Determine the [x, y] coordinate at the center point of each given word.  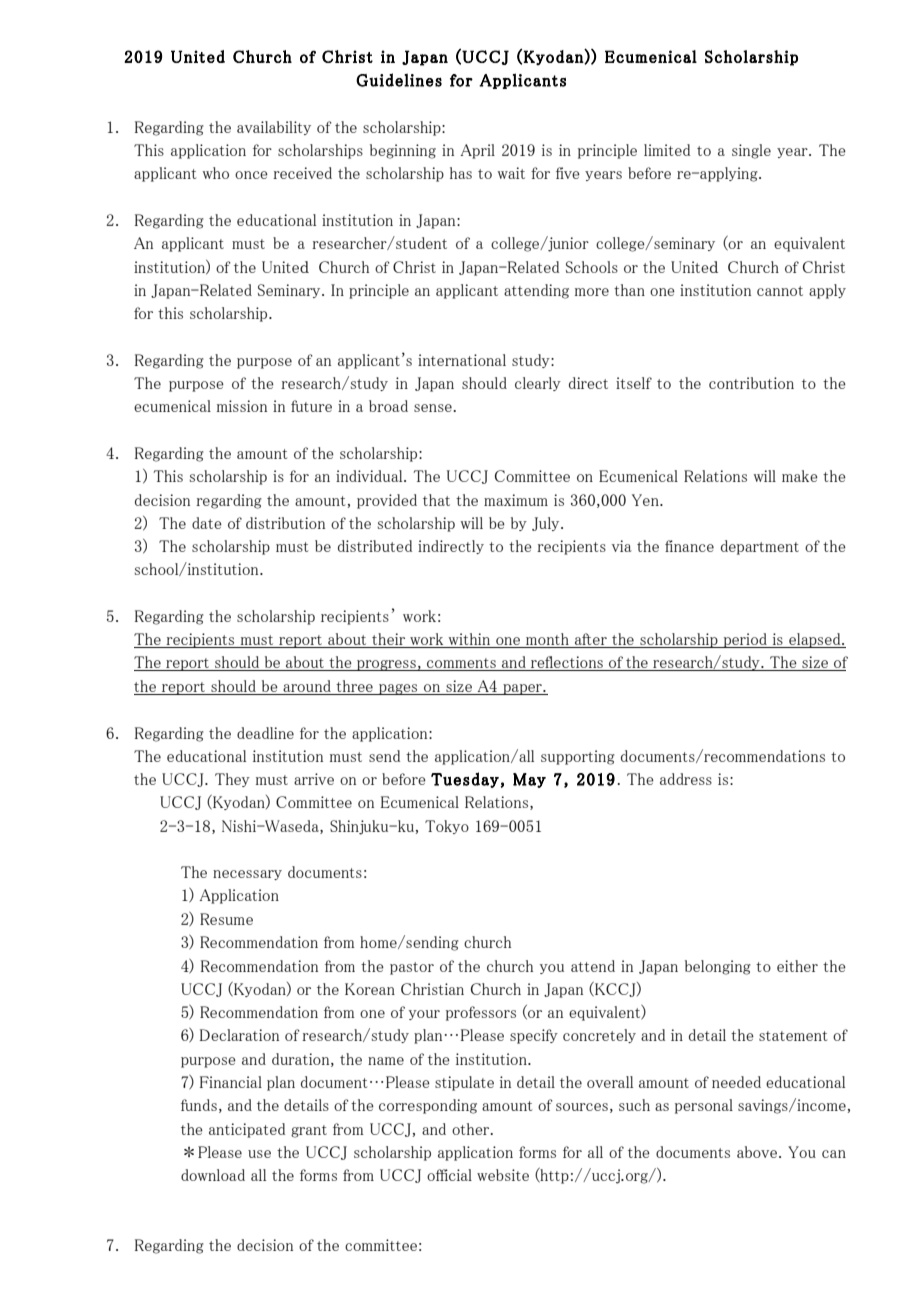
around [307, 686]
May [529, 780]
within [469, 640]
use [259, 1154]
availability [274, 128]
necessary [247, 875]
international [462, 360]
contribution [751, 383]
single [751, 151]
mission [242, 406]
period [745, 640]
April [477, 151]
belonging [718, 967]
